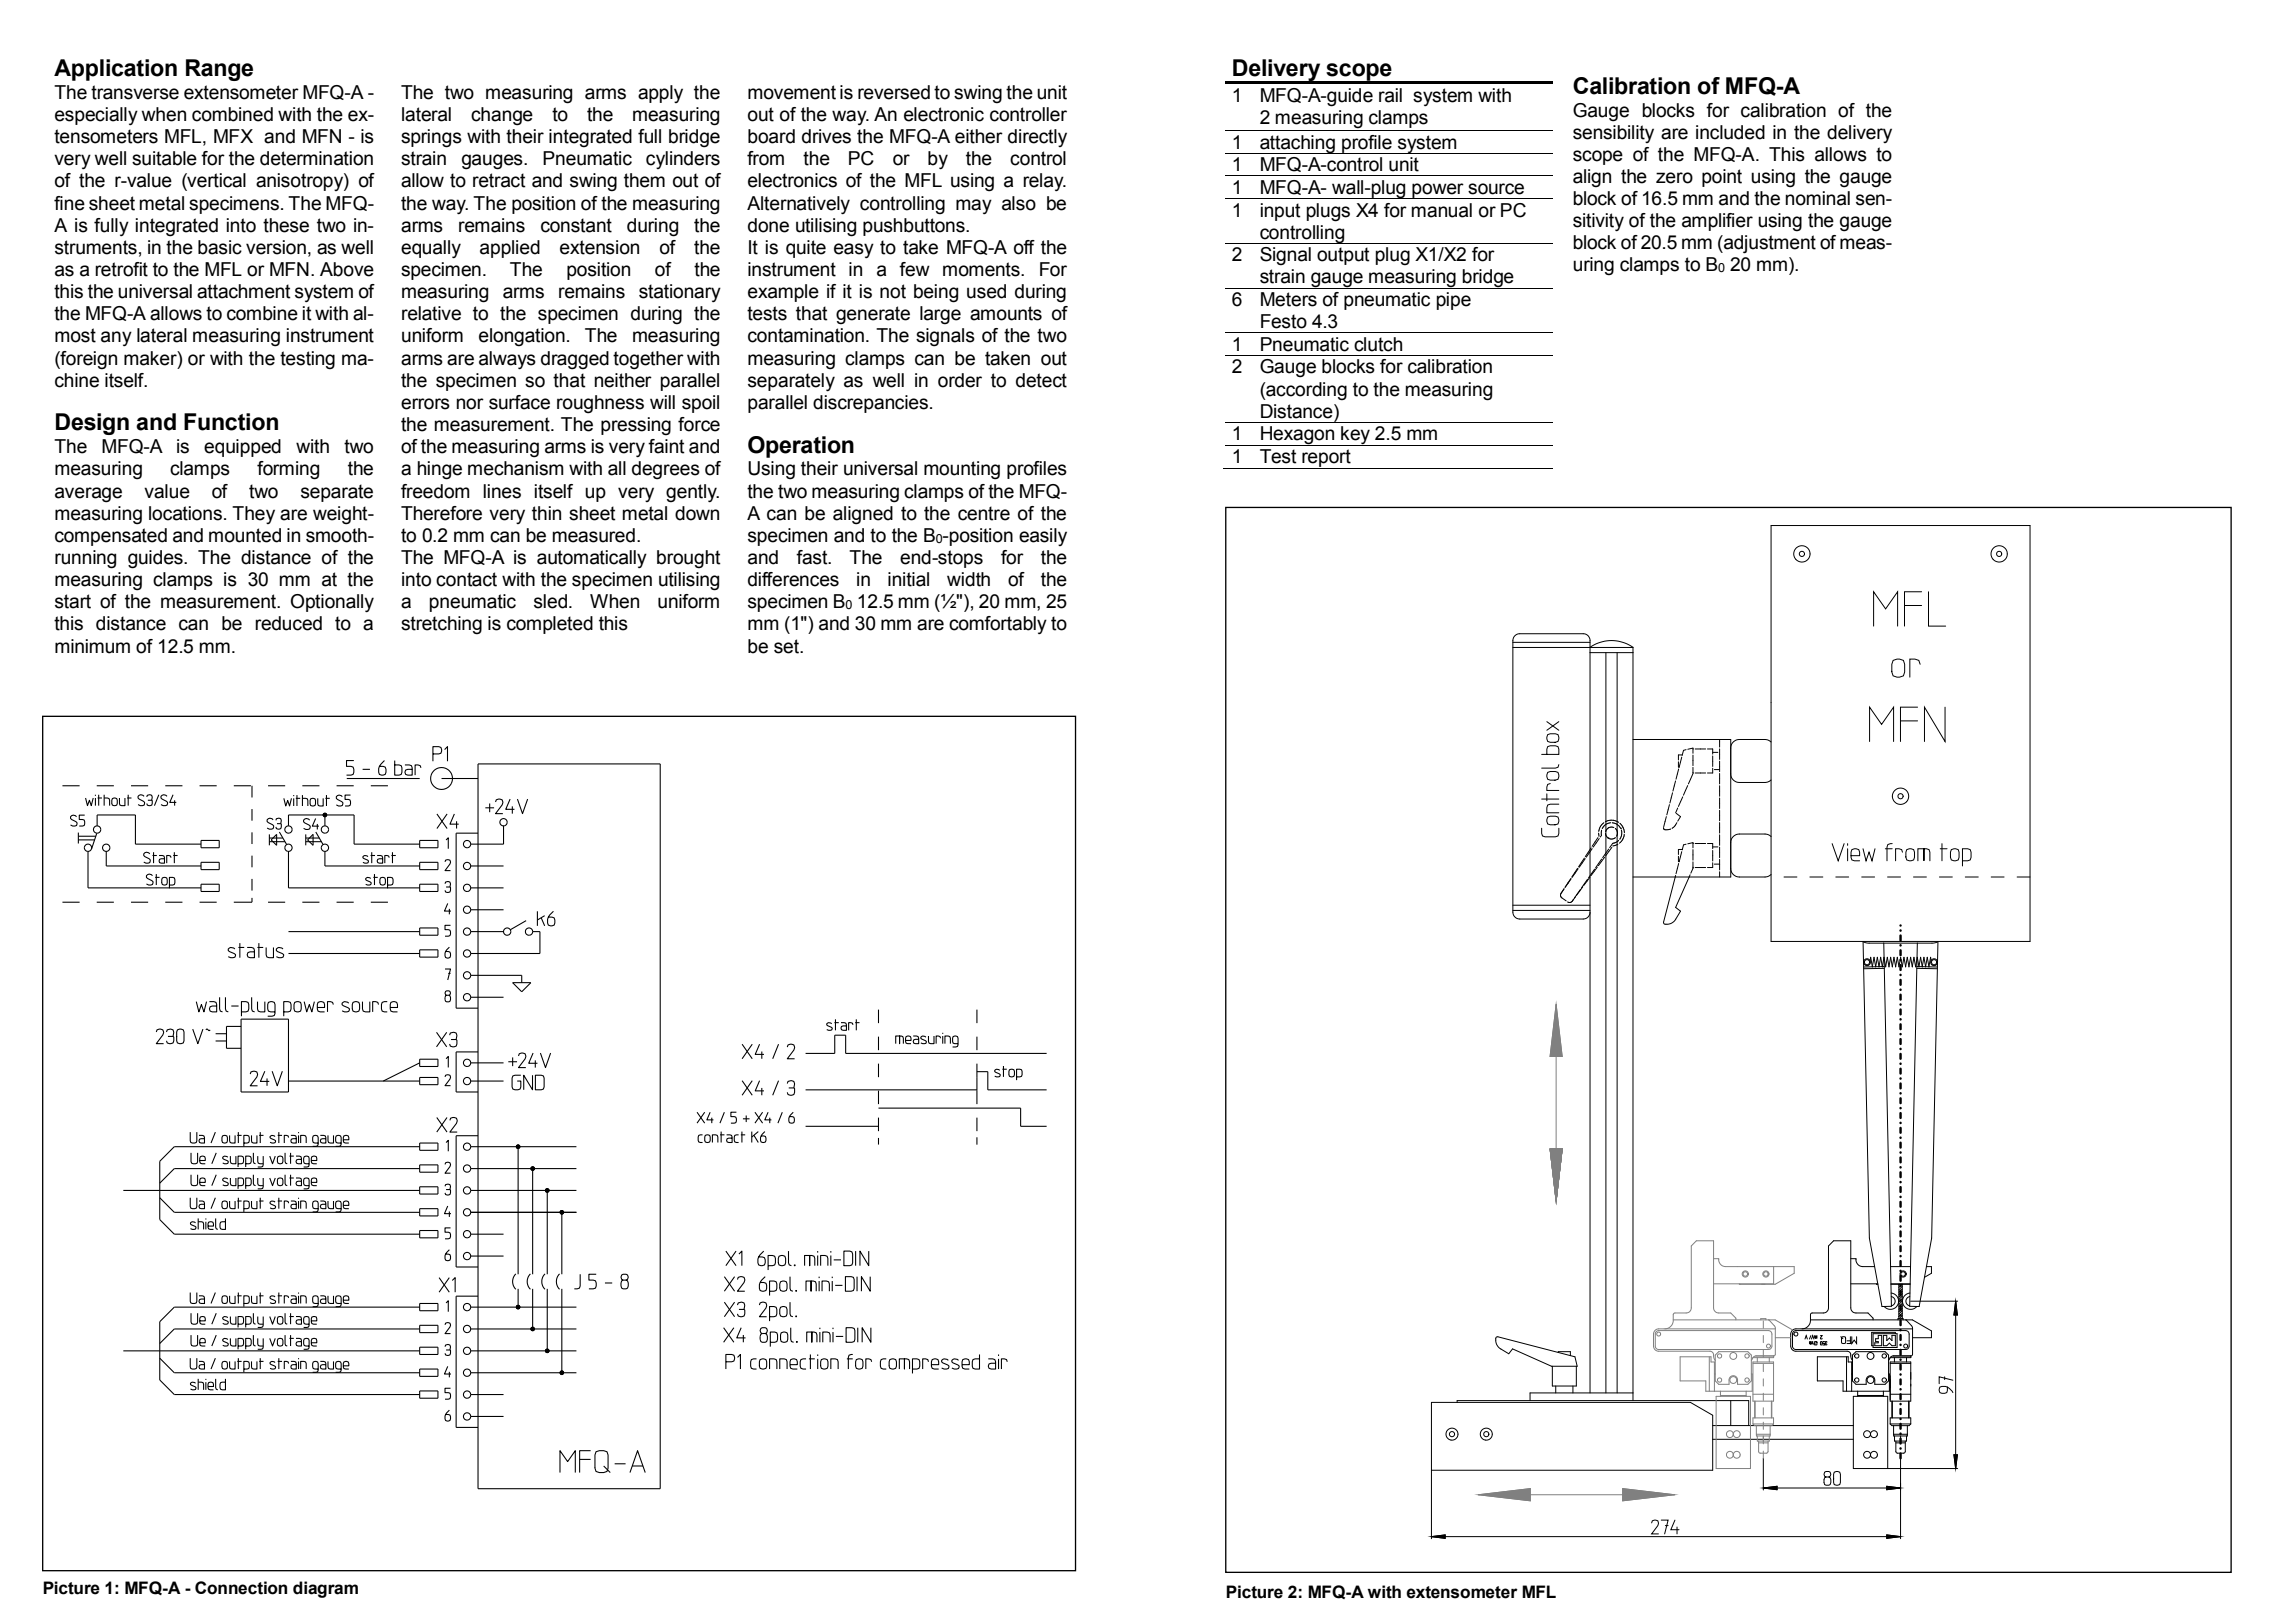 Image resolution: width=2293 pixels, height=1622 pixels. Describe the element at coordinates (316, 158) in the screenshot. I see `determination` at that location.
